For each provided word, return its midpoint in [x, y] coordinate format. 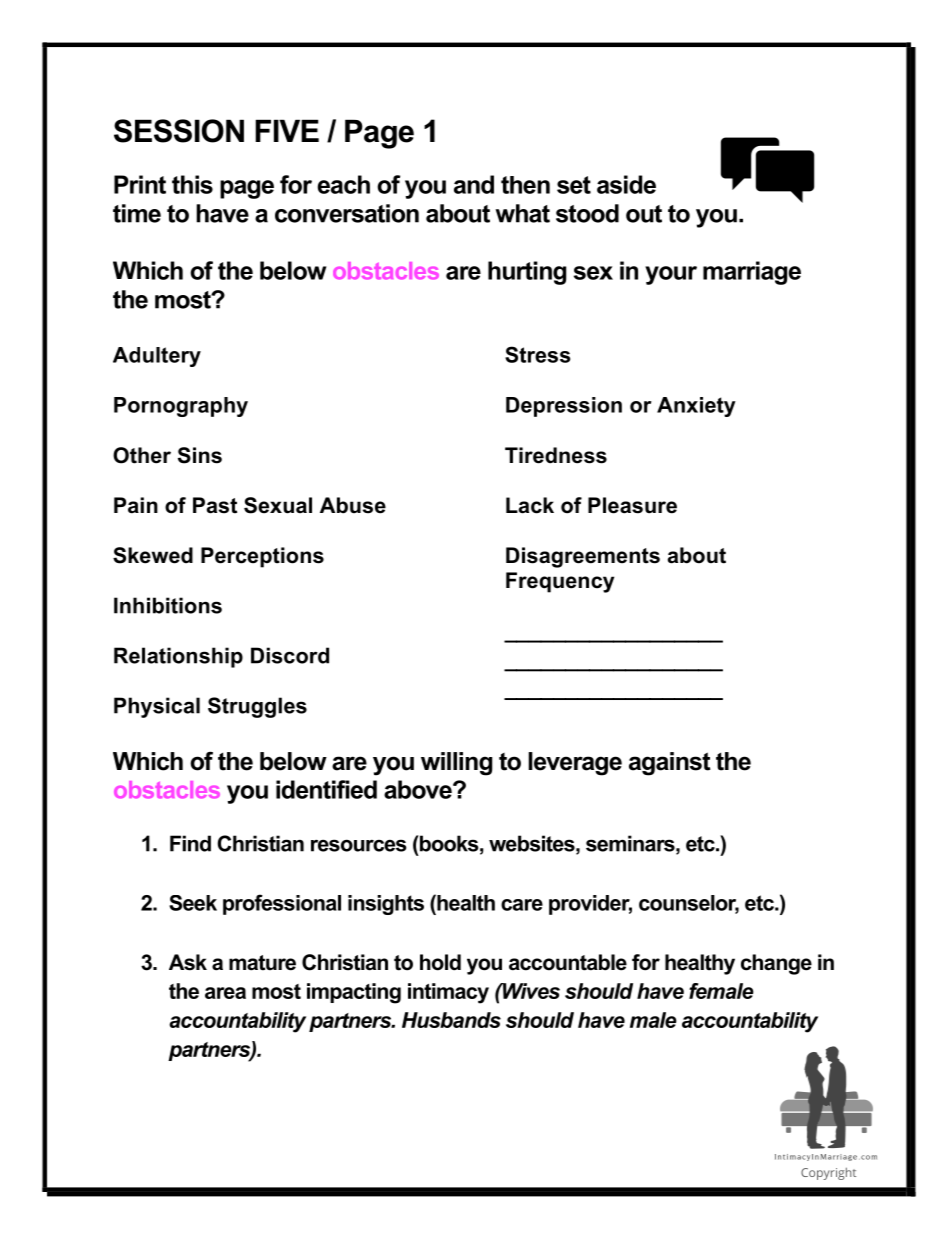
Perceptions [262, 557]
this [192, 184]
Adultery [157, 357]
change [776, 964]
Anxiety [696, 407]
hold [440, 962]
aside [626, 184]
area [225, 993]
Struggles [257, 707]
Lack [530, 505]
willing [456, 764]
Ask [188, 962]
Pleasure [632, 505]
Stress [537, 354]
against [670, 764]
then [525, 185]
